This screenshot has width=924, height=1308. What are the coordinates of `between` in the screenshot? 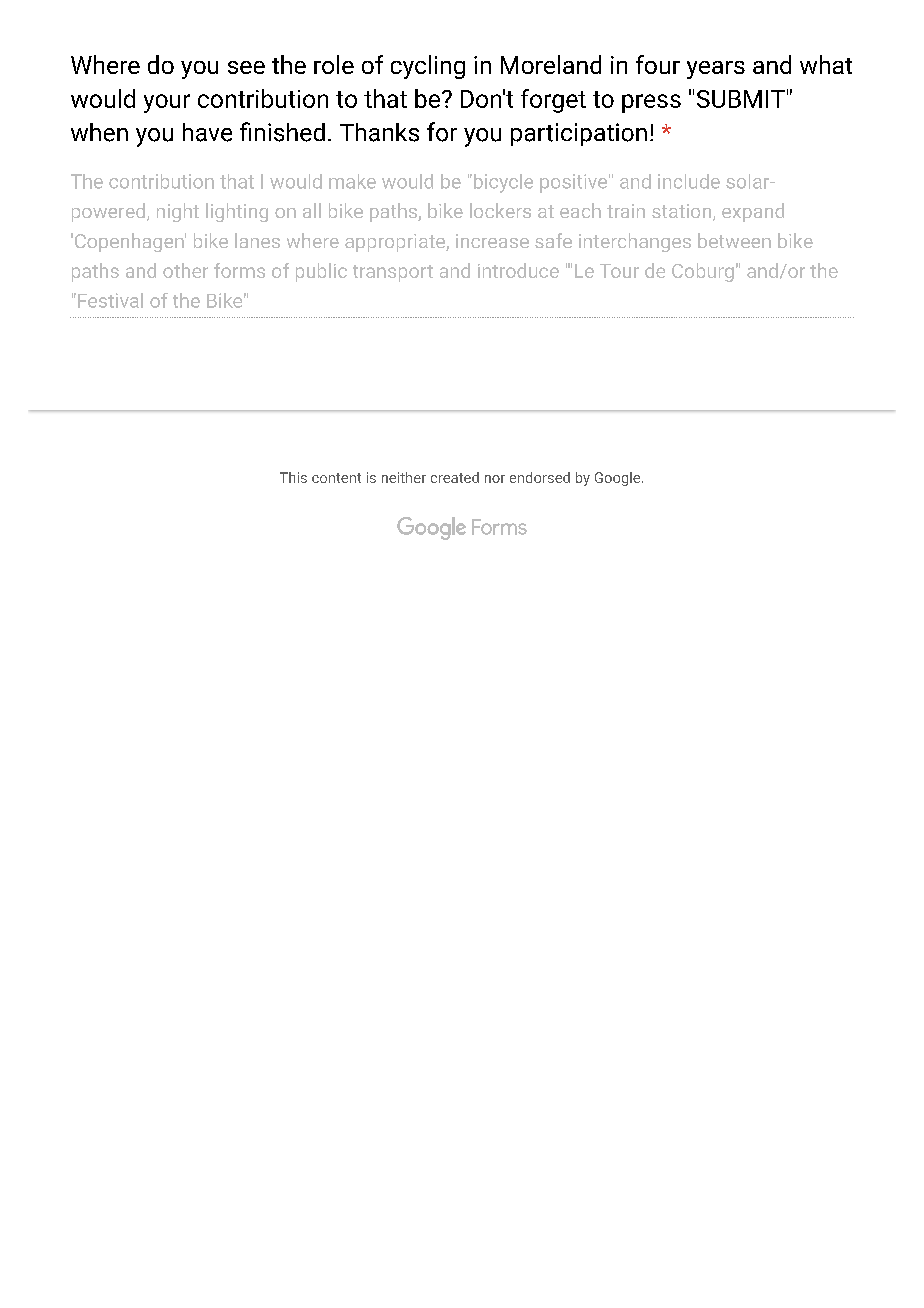 It's located at (734, 240).
